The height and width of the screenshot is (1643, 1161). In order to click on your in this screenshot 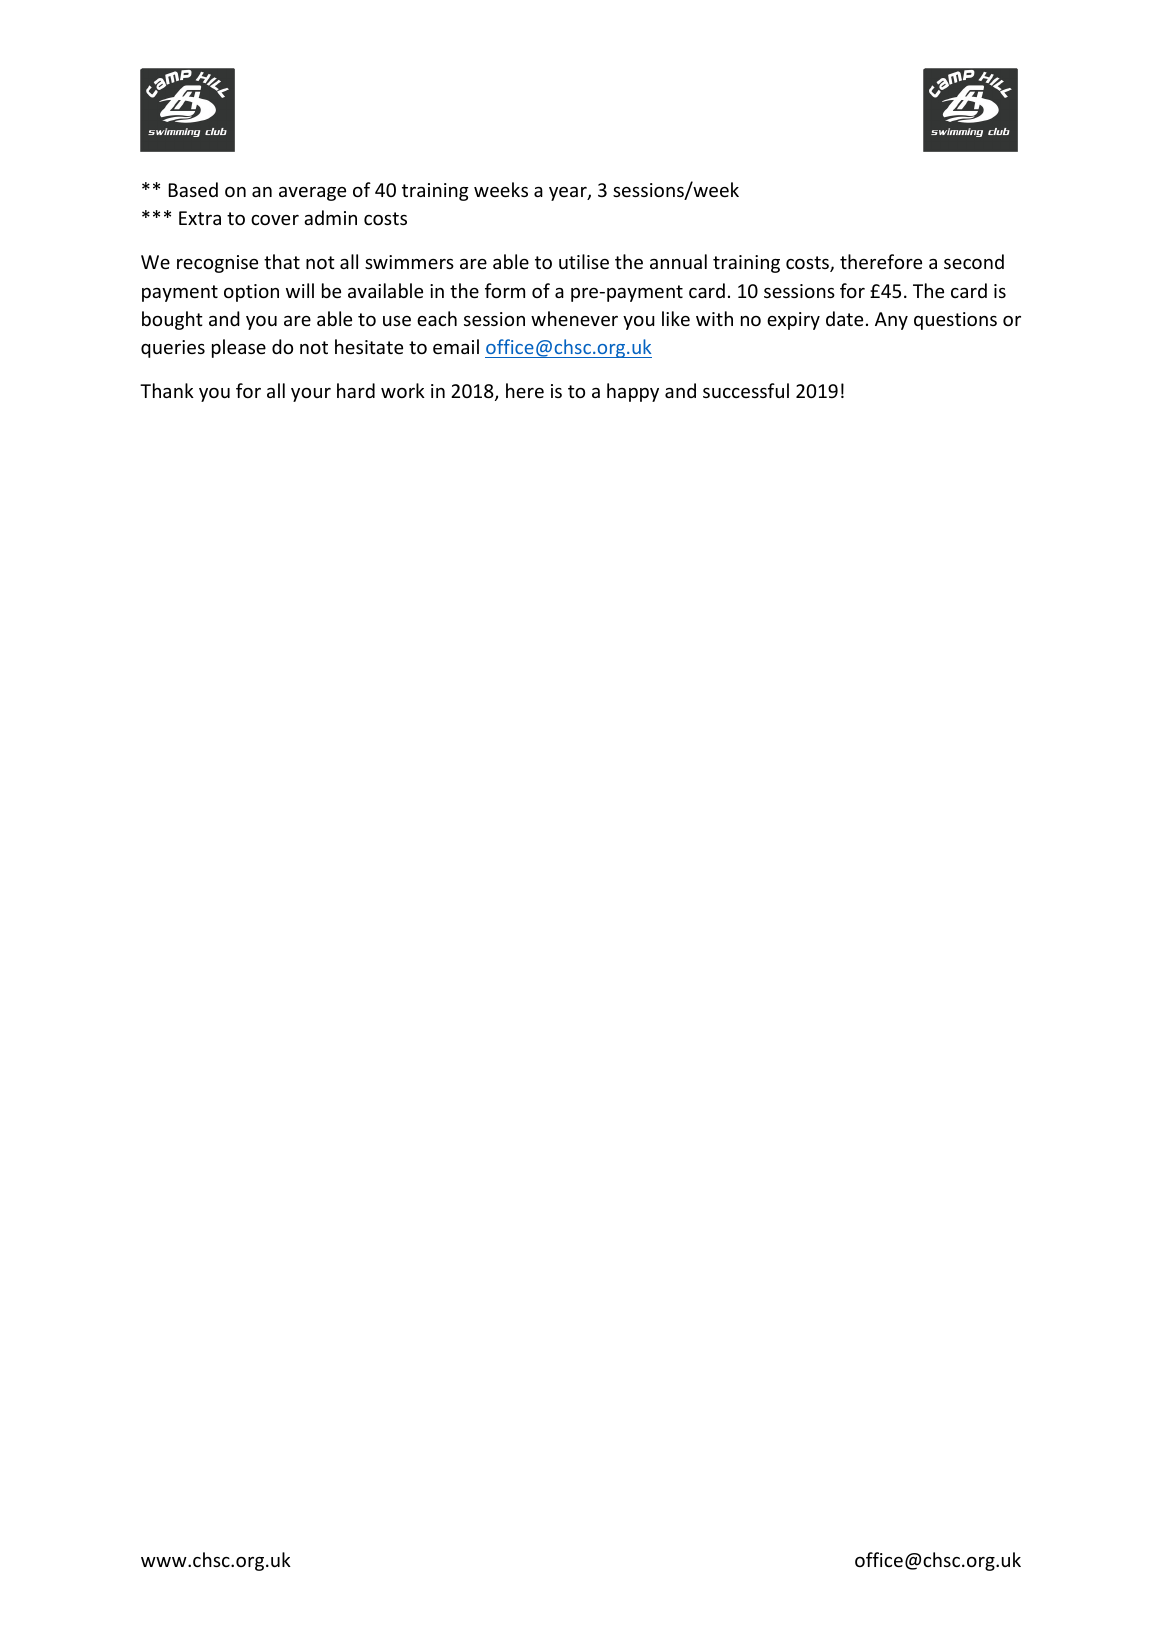, I will do `click(311, 395)`.
